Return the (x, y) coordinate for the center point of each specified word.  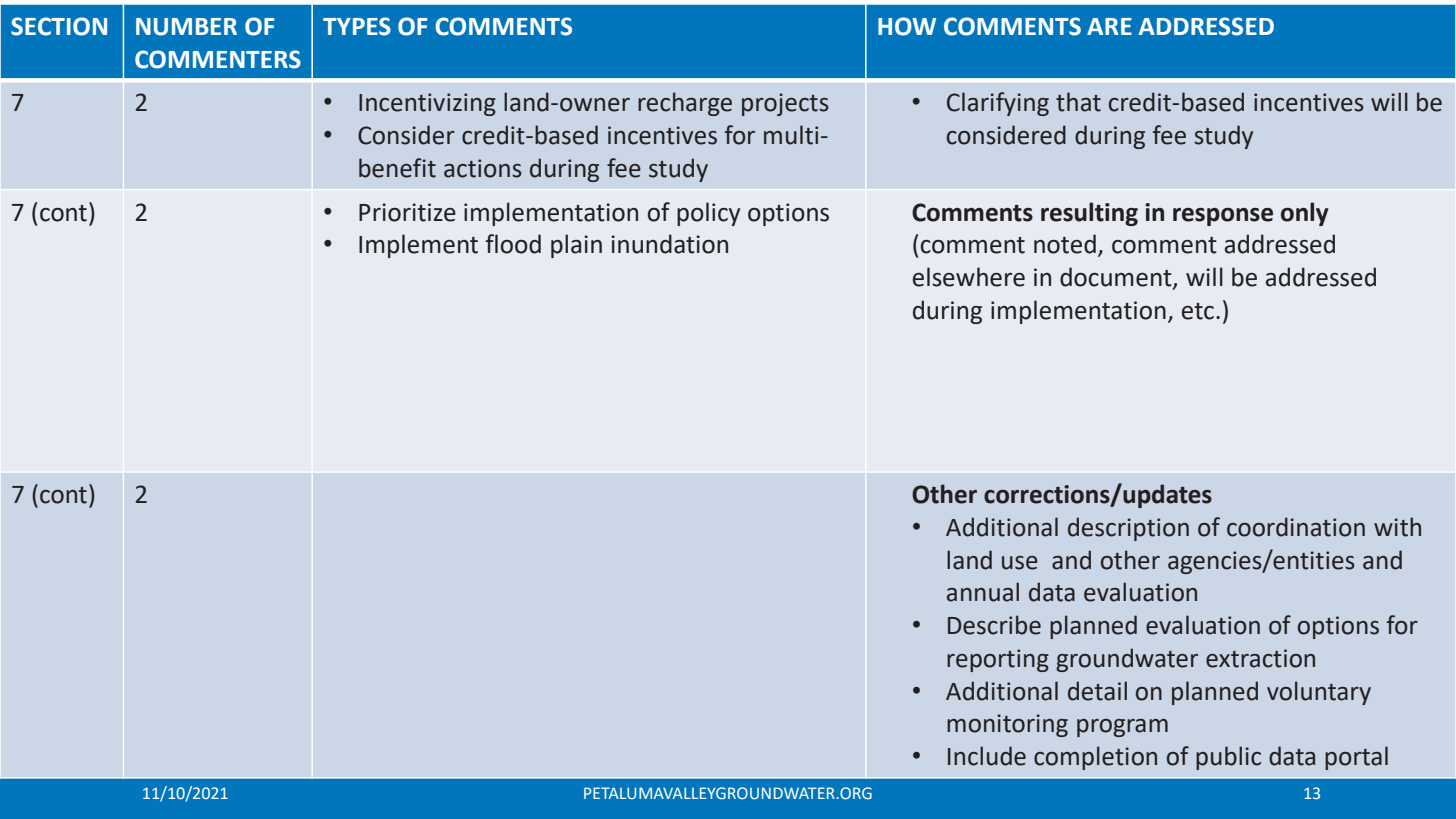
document (1117, 278)
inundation (669, 244)
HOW (907, 26)
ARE (1109, 26)
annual (983, 592)
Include (987, 756)
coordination (1296, 527)
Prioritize (407, 212)
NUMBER (186, 27)
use (1020, 563)
